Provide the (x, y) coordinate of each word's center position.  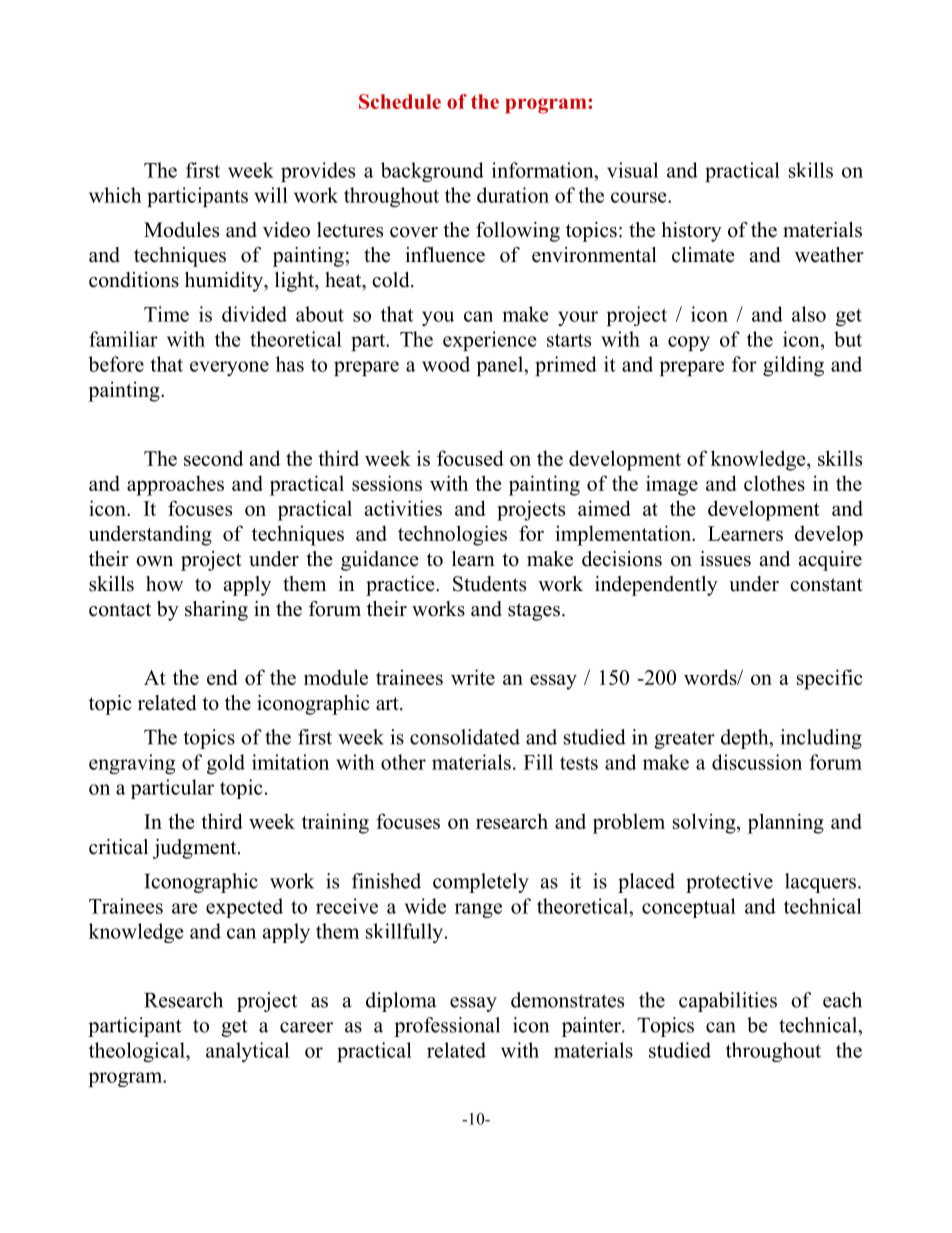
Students (489, 584)
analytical (247, 1052)
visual (632, 170)
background (432, 172)
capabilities (728, 1002)
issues (725, 559)
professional (447, 1027)
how (164, 584)
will (271, 195)
